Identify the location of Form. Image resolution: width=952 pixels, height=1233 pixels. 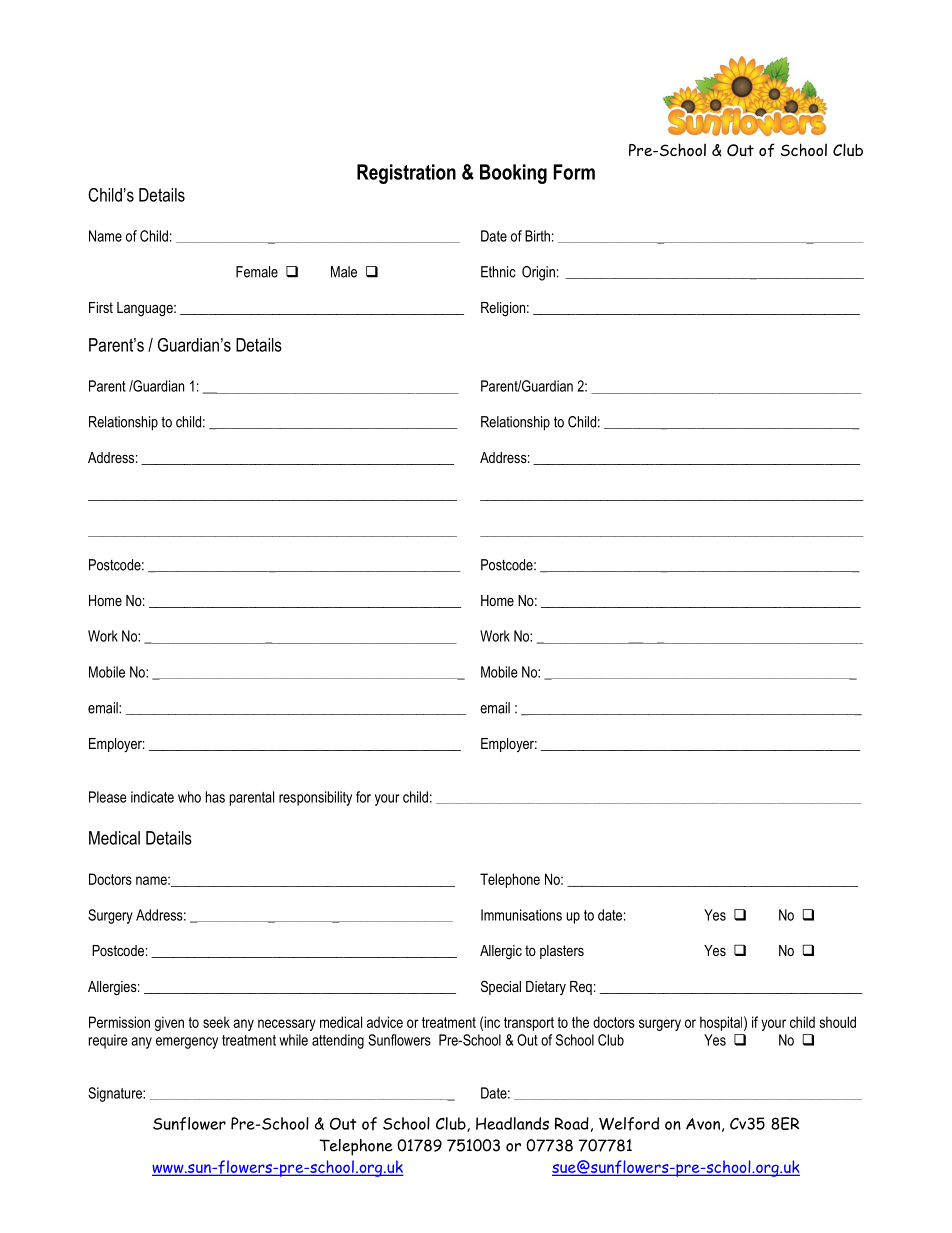
(574, 172).
